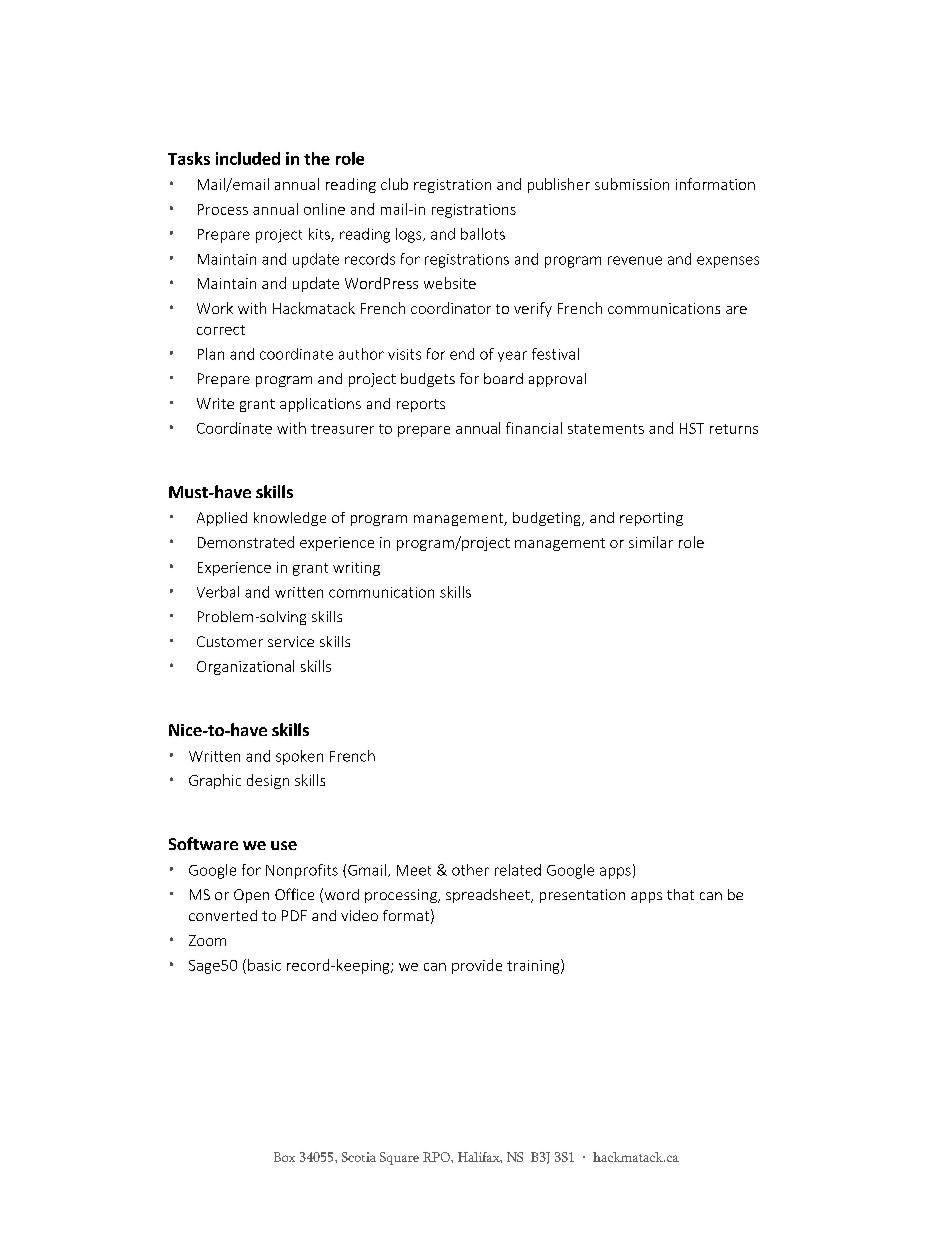  What do you see at coordinates (284, 1157) in the screenshot?
I see `Box` at bounding box center [284, 1157].
